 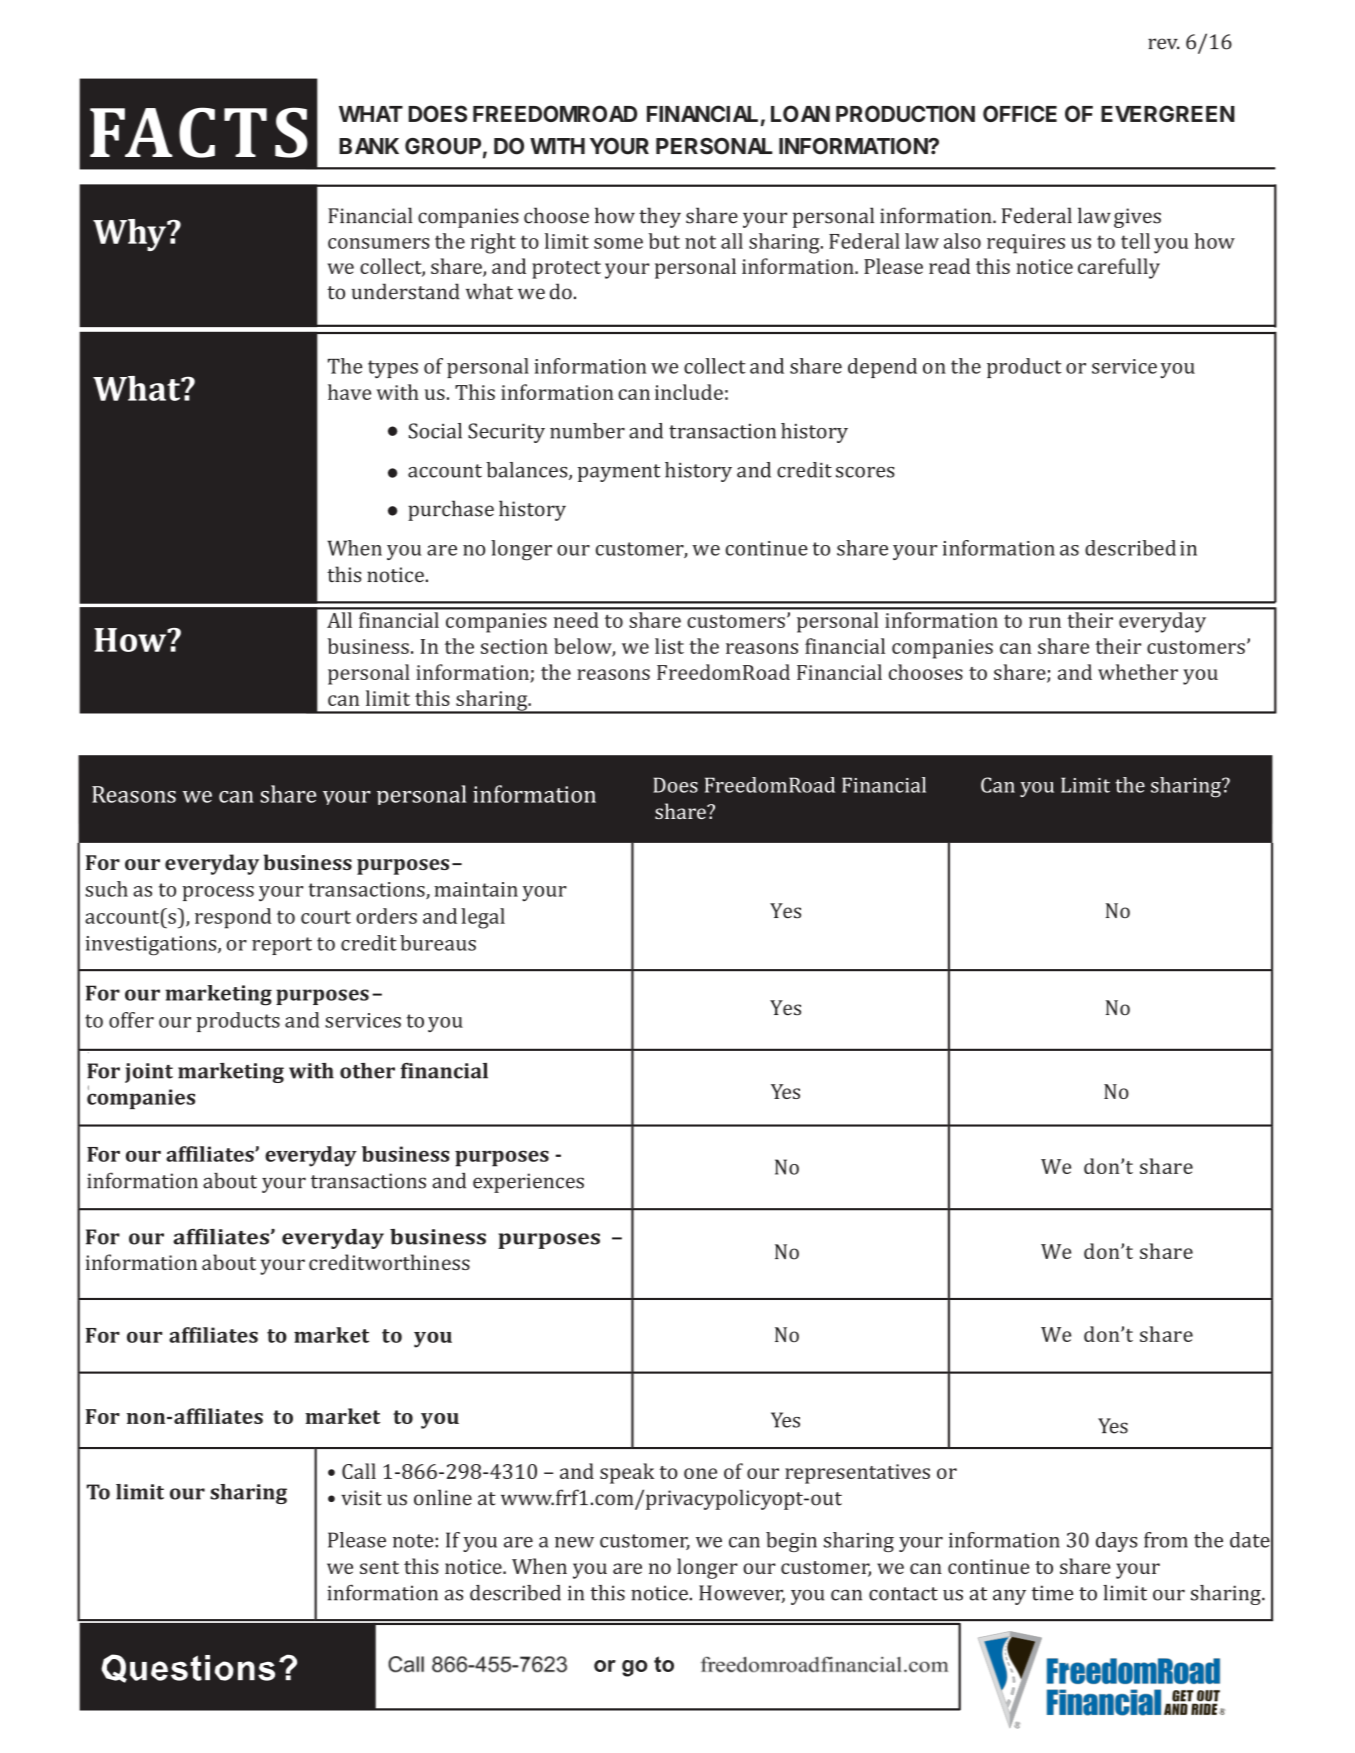 What do you see at coordinates (1138, 672) in the screenshot?
I see `whether` at bounding box center [1138, 672].
